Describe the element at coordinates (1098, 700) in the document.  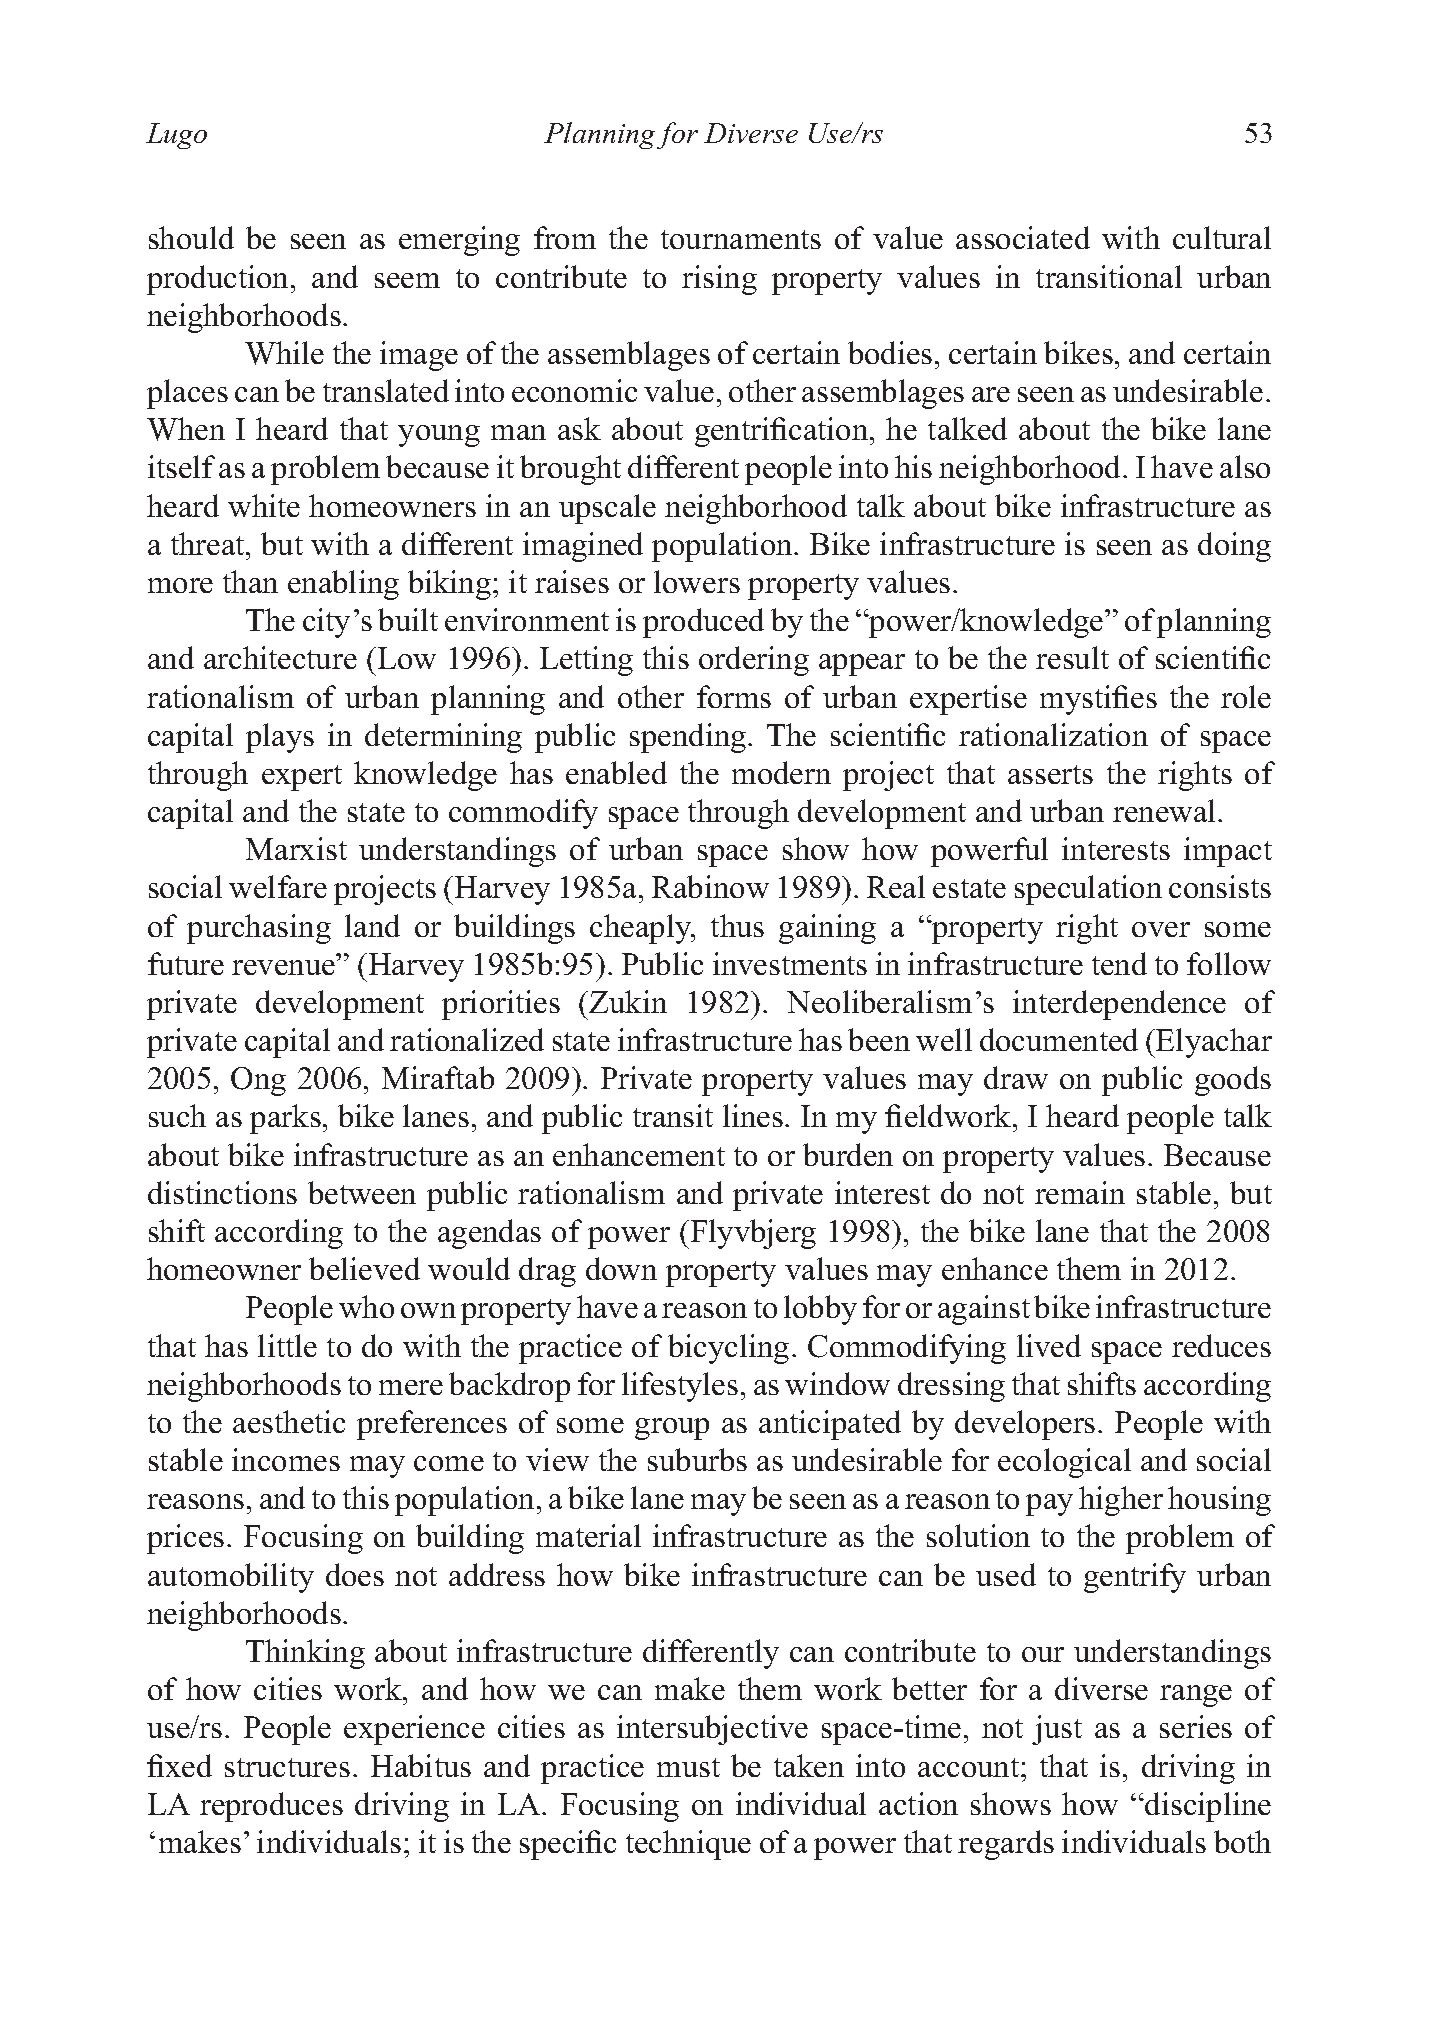
I see `mystifies` at that location.
